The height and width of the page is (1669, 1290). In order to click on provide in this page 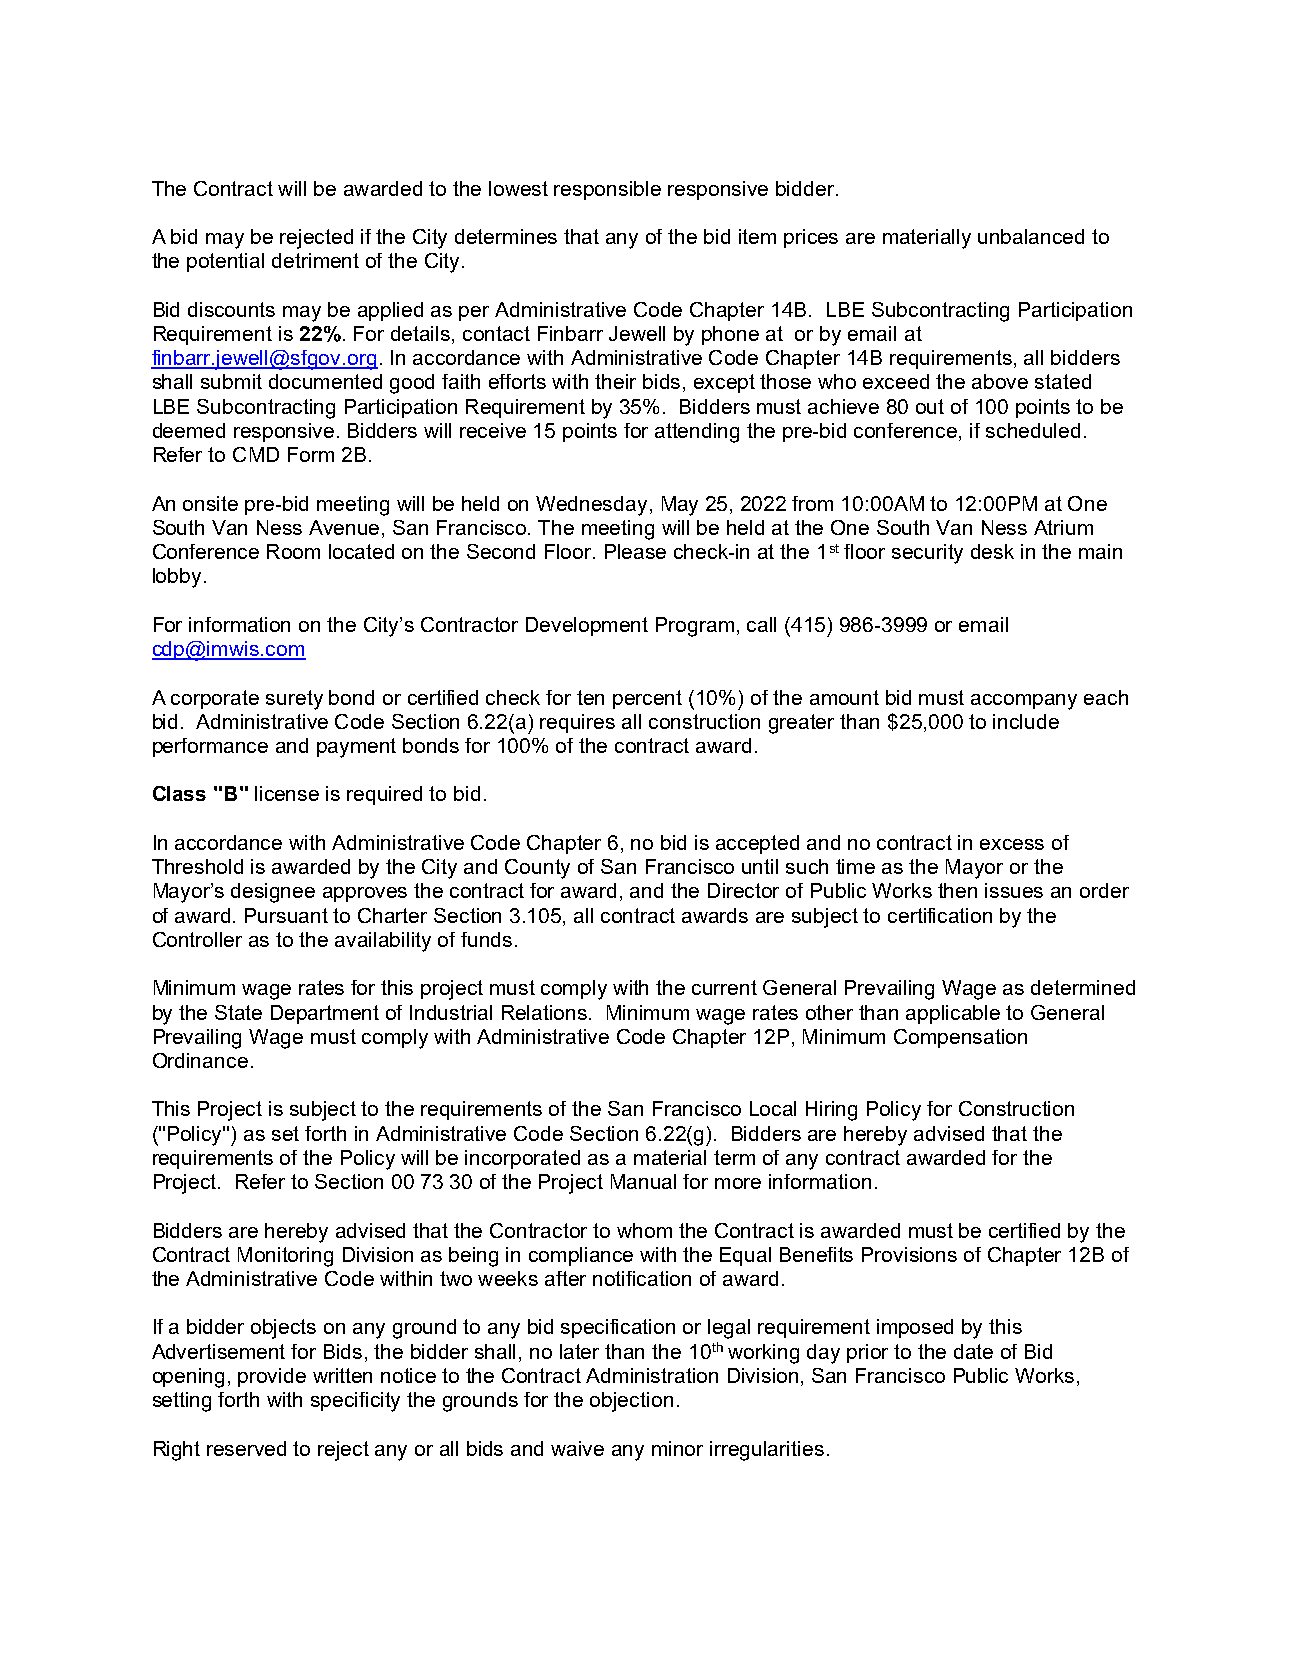, I will do `click(272, 1377)`.
